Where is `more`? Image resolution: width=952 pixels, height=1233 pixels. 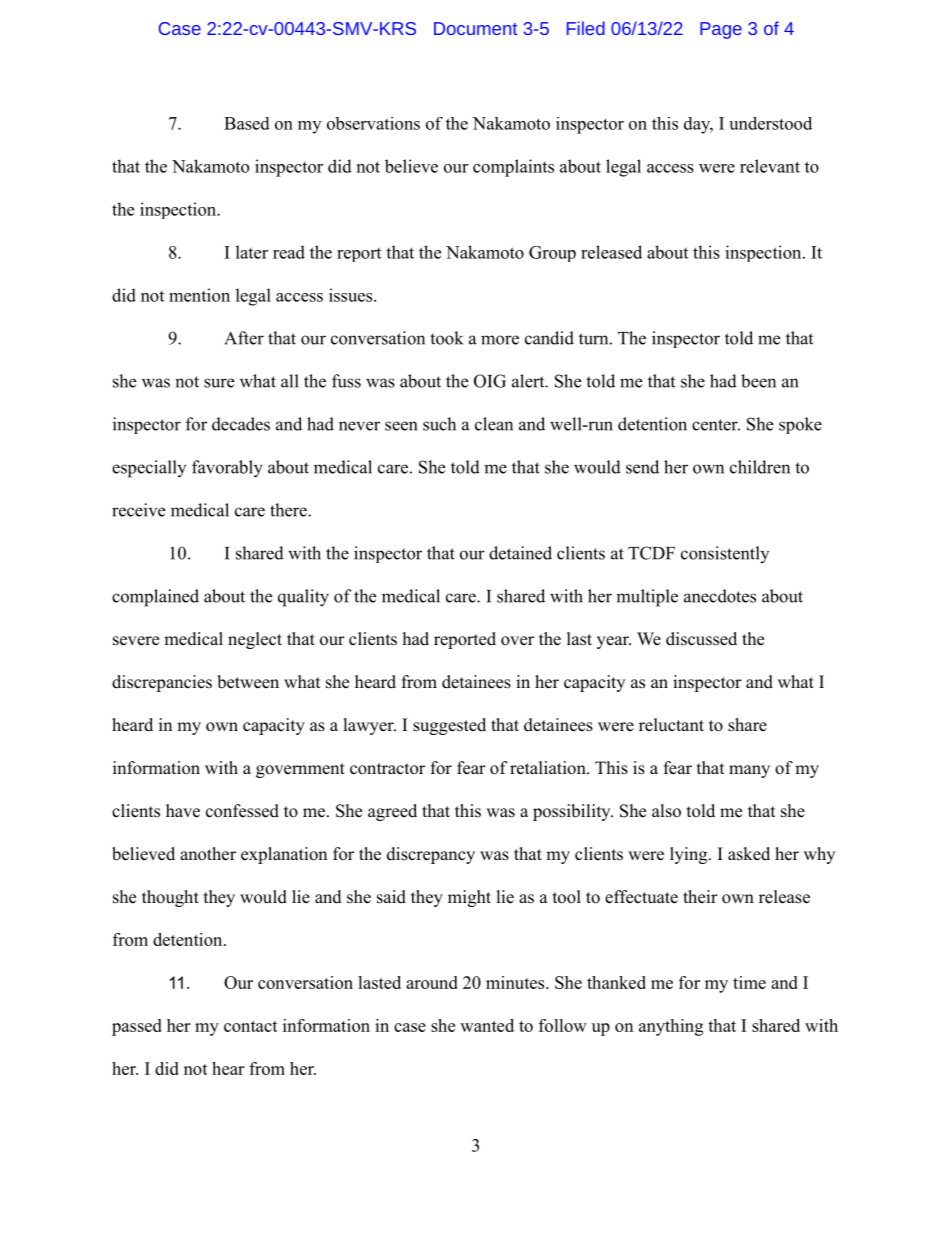
more is located at coordinates (500, 340).
